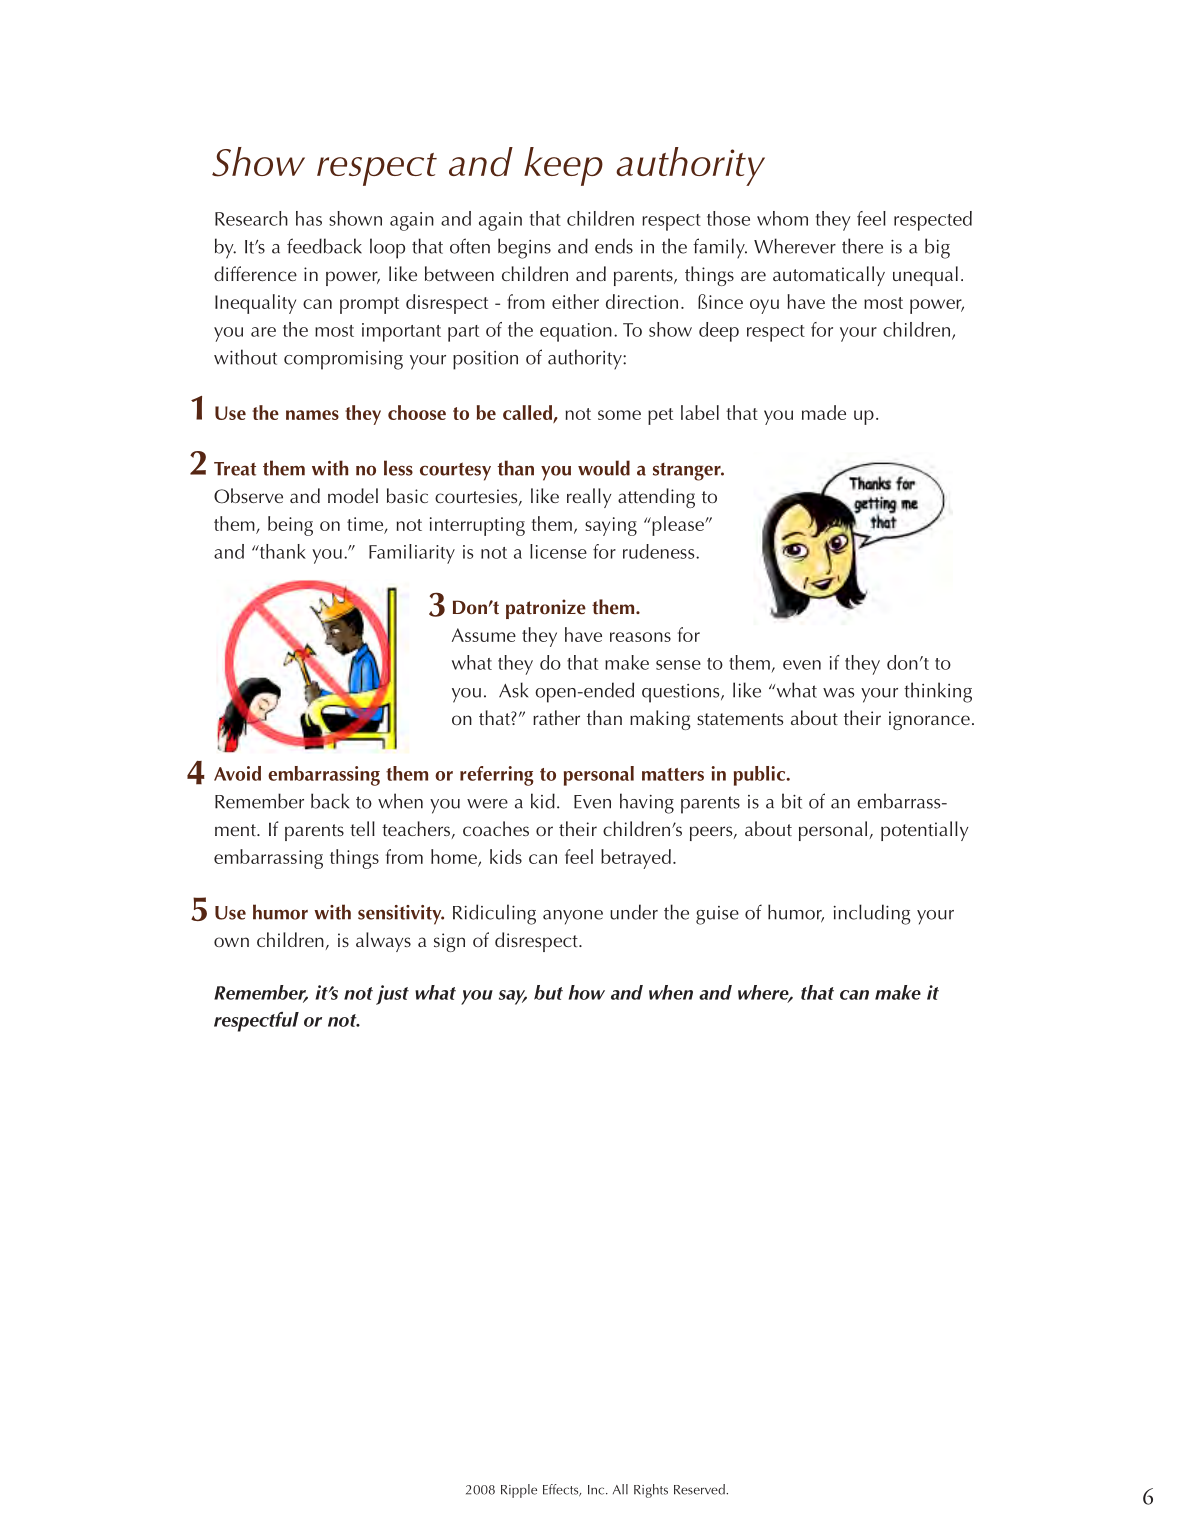 The width and height of the page is (1189, 1539). Describe the element at coordinates (562, 1490) in the page. I see `Effects` at that location.
